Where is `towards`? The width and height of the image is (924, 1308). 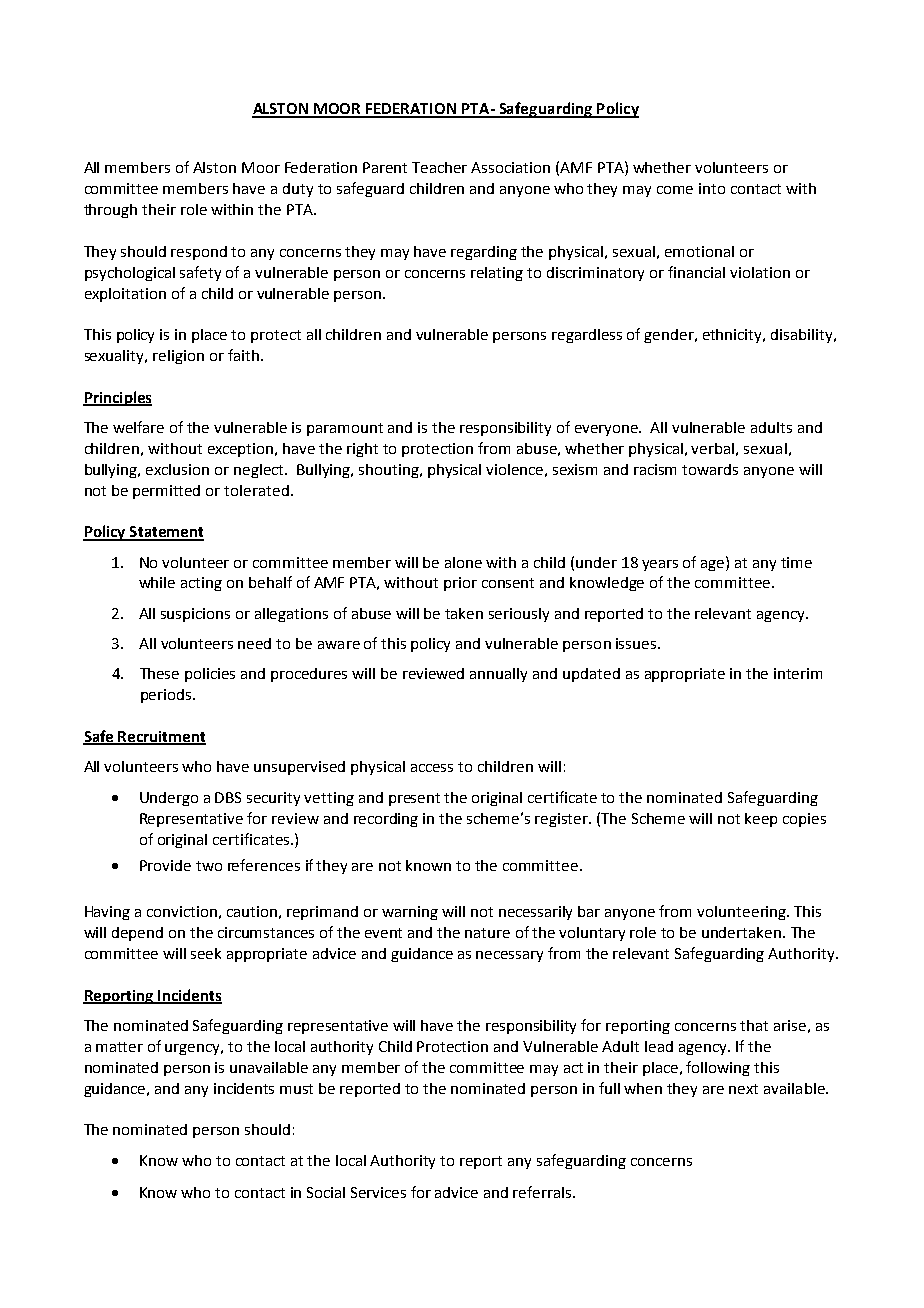
towards is located at coordinates (710, 469).
